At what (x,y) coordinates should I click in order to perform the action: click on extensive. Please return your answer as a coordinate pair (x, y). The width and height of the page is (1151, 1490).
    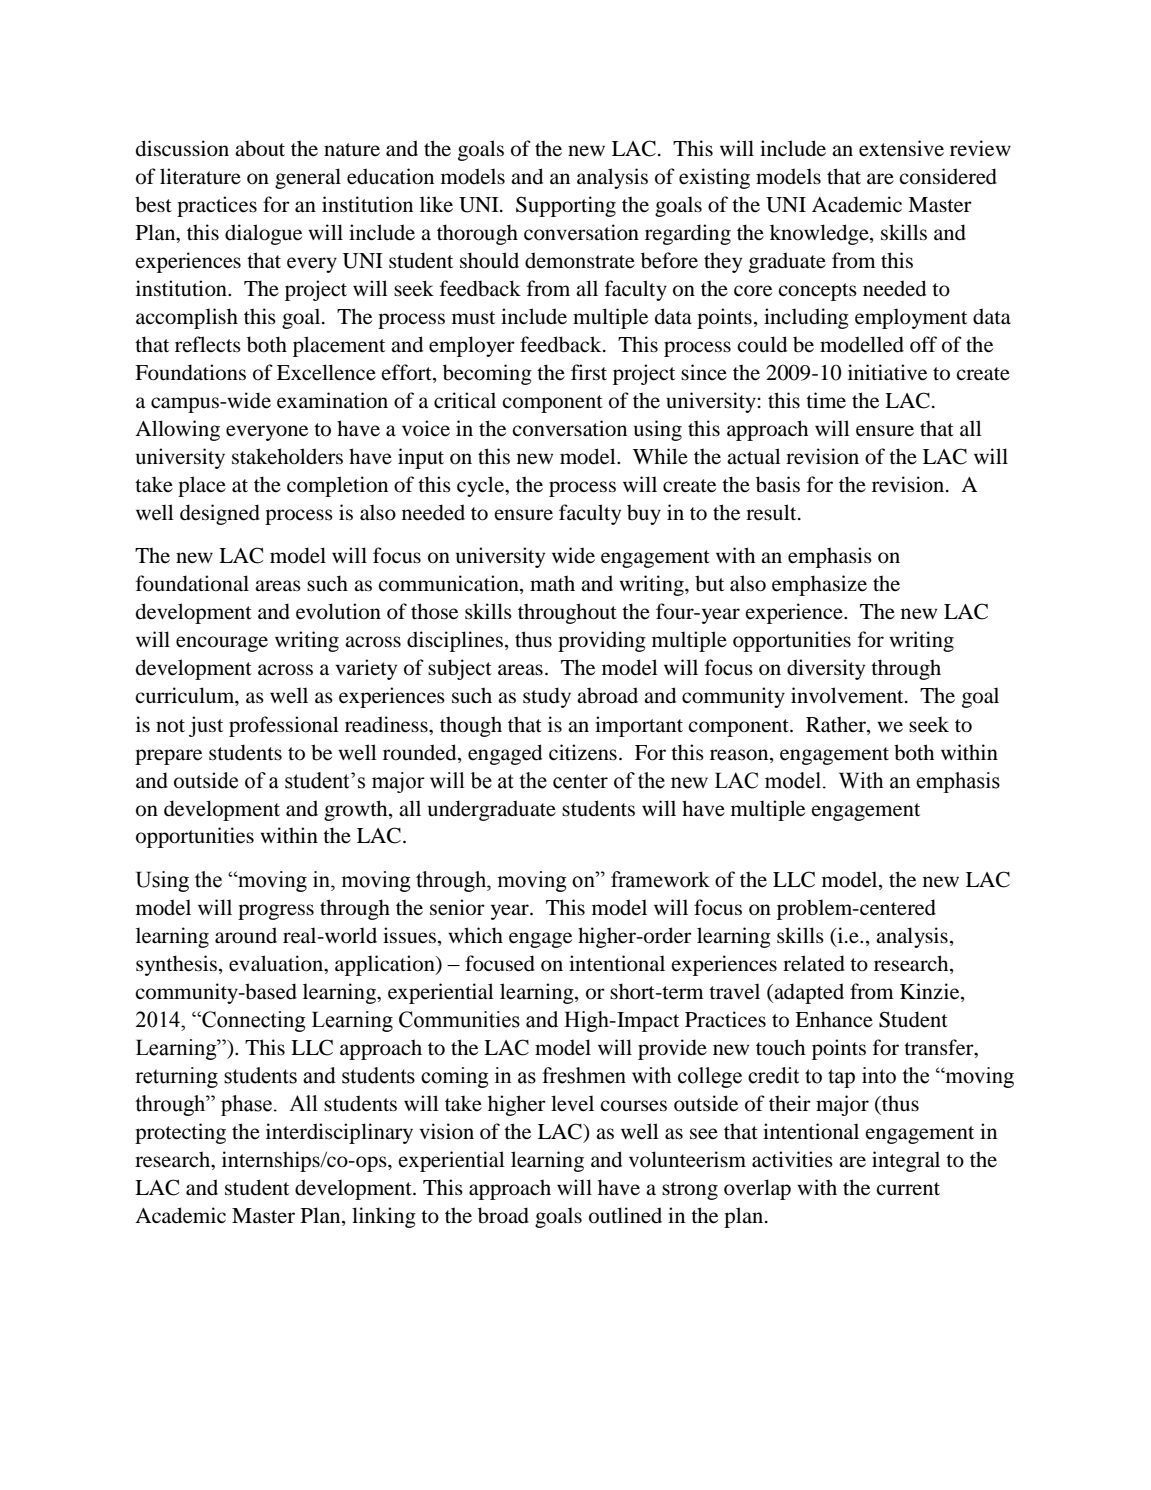
    Looking at the image, I should click on (901, 148).
